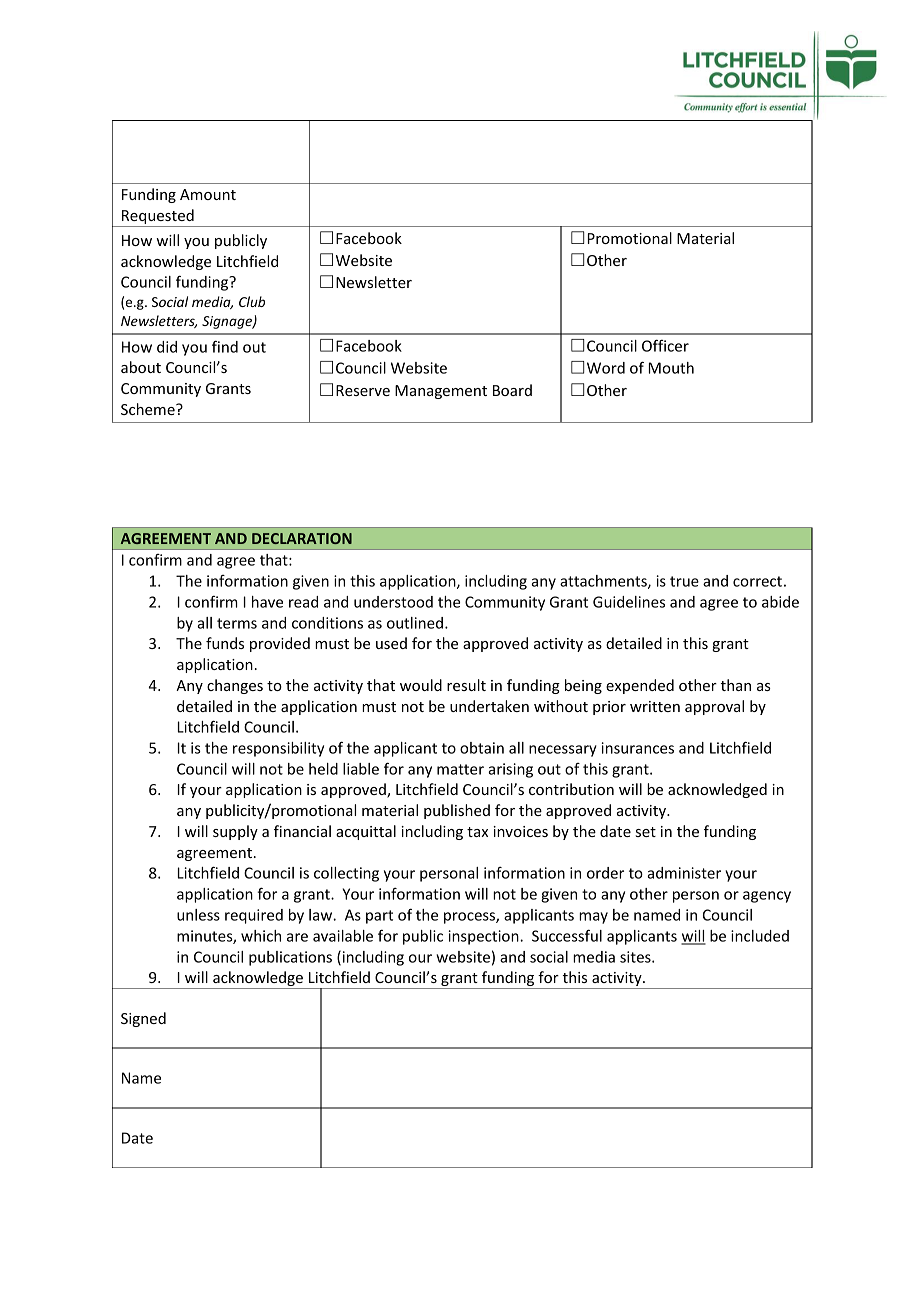  Describe the element at coordinates (665, 345) in the image. I see `Officer` at that location.
